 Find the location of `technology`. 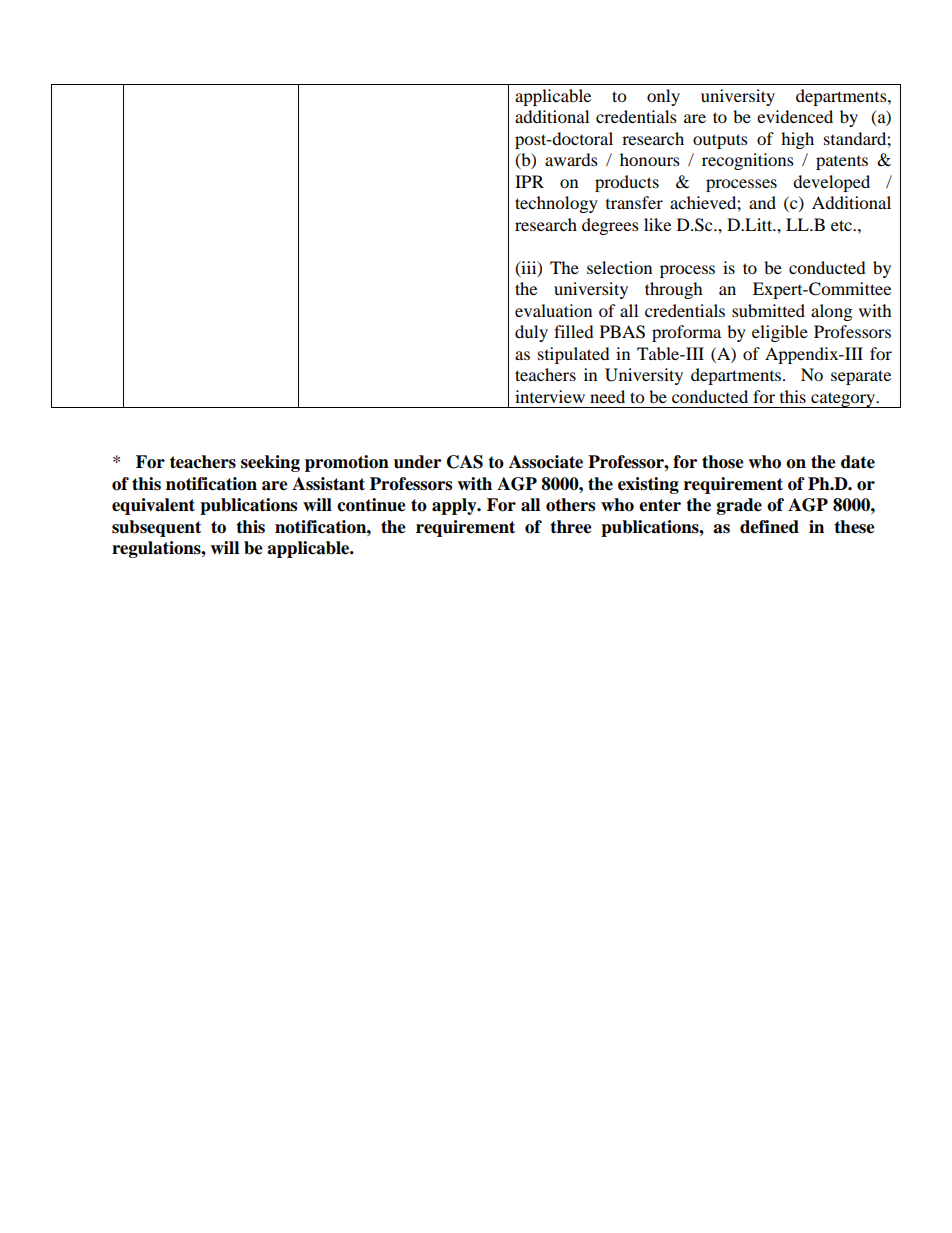

technology is located at coordinates (556, 204).
